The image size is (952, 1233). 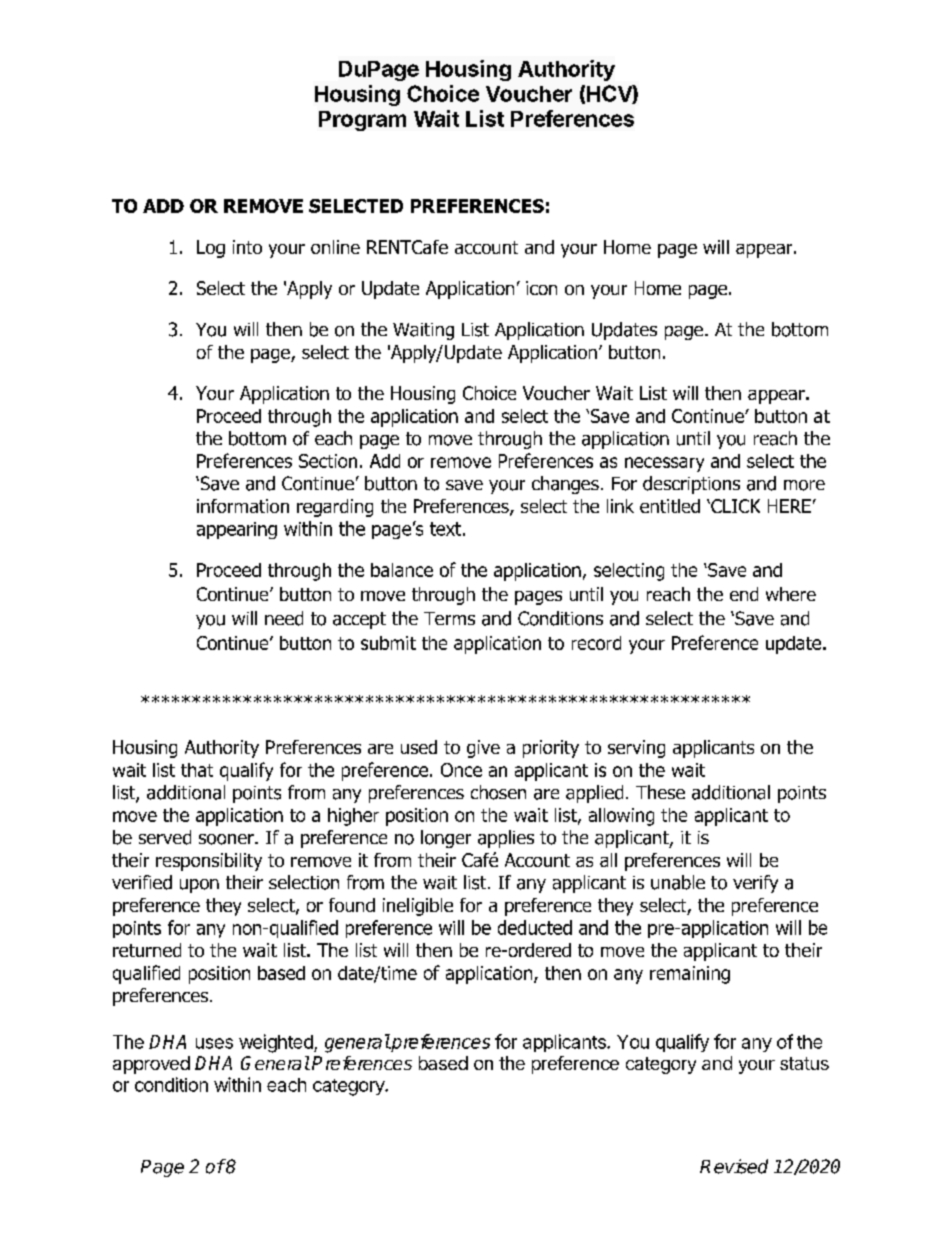 I want to click on Terms, so click(x=449, y=618).
